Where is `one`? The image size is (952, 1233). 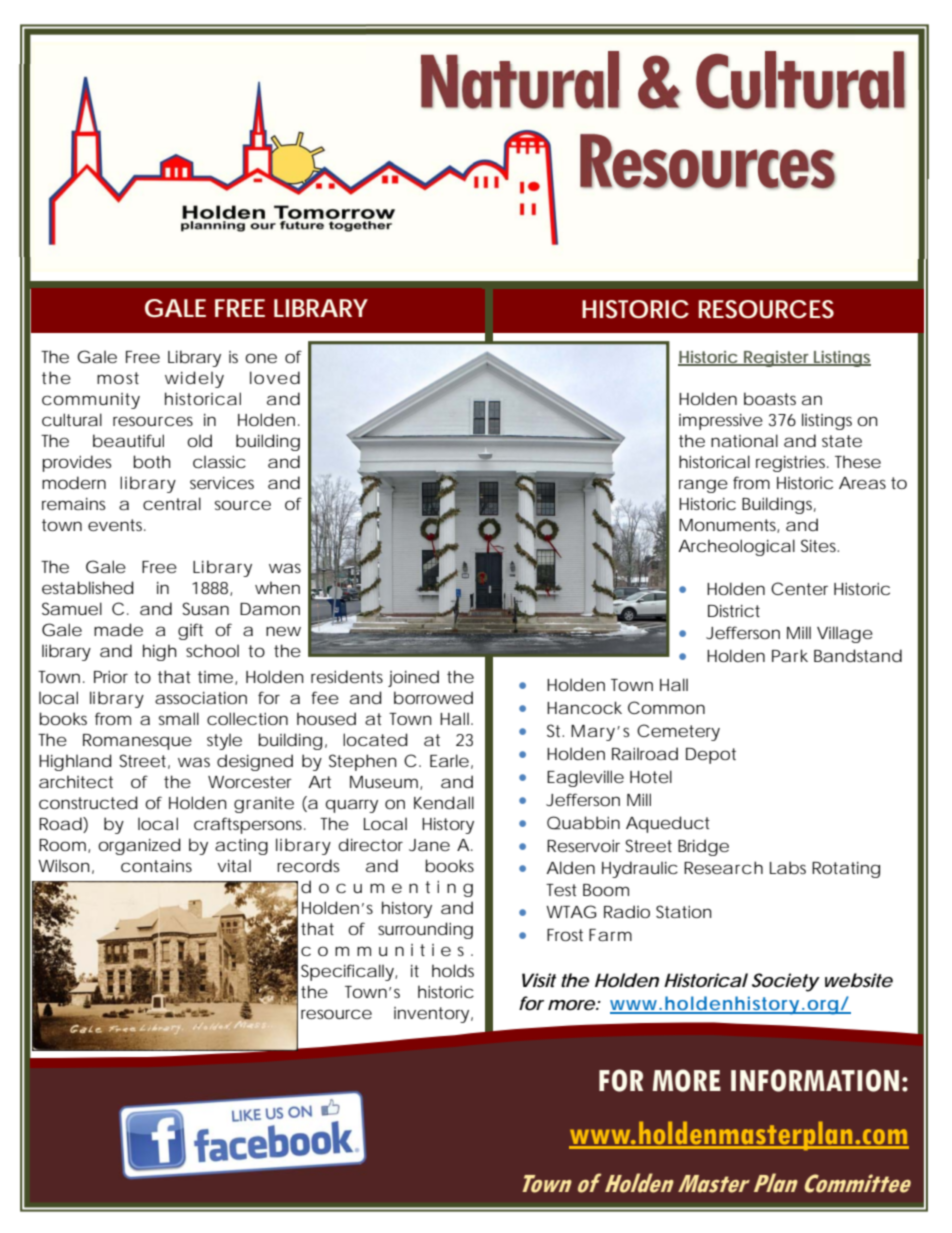
one is located at coordinates (261, 358).
